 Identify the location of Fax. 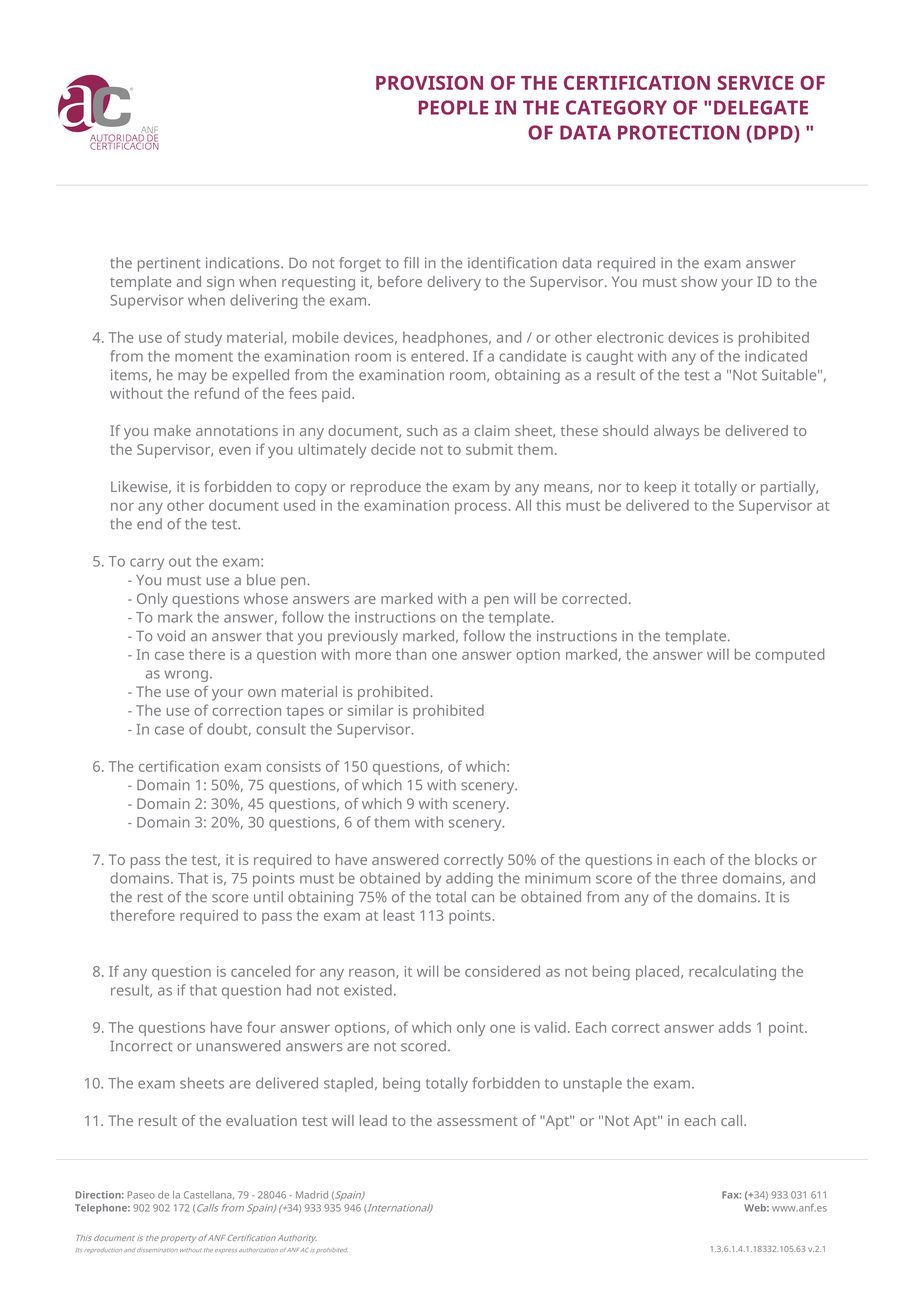
(731, 1195).
